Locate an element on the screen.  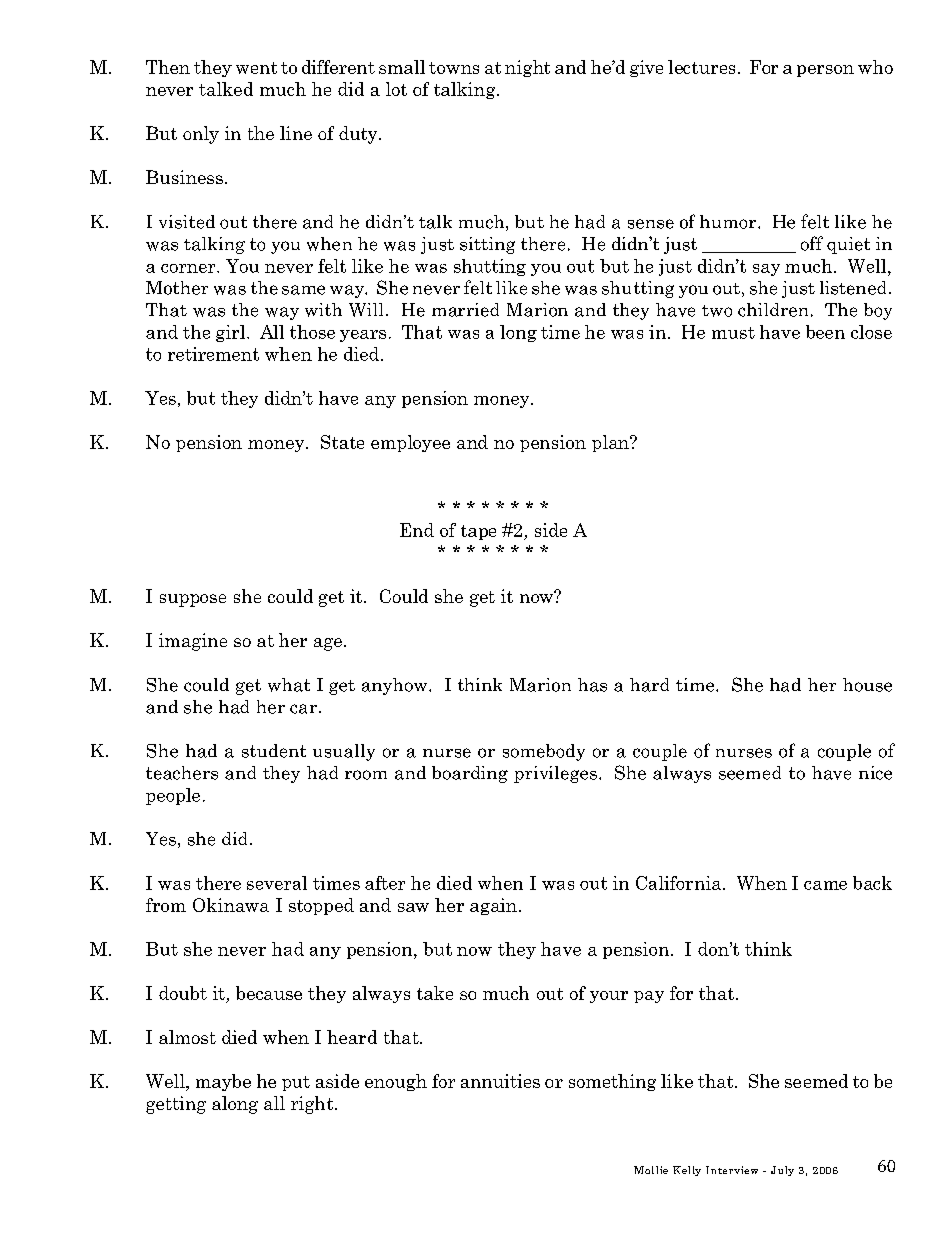
right is located at coordinates (313, 1105).
